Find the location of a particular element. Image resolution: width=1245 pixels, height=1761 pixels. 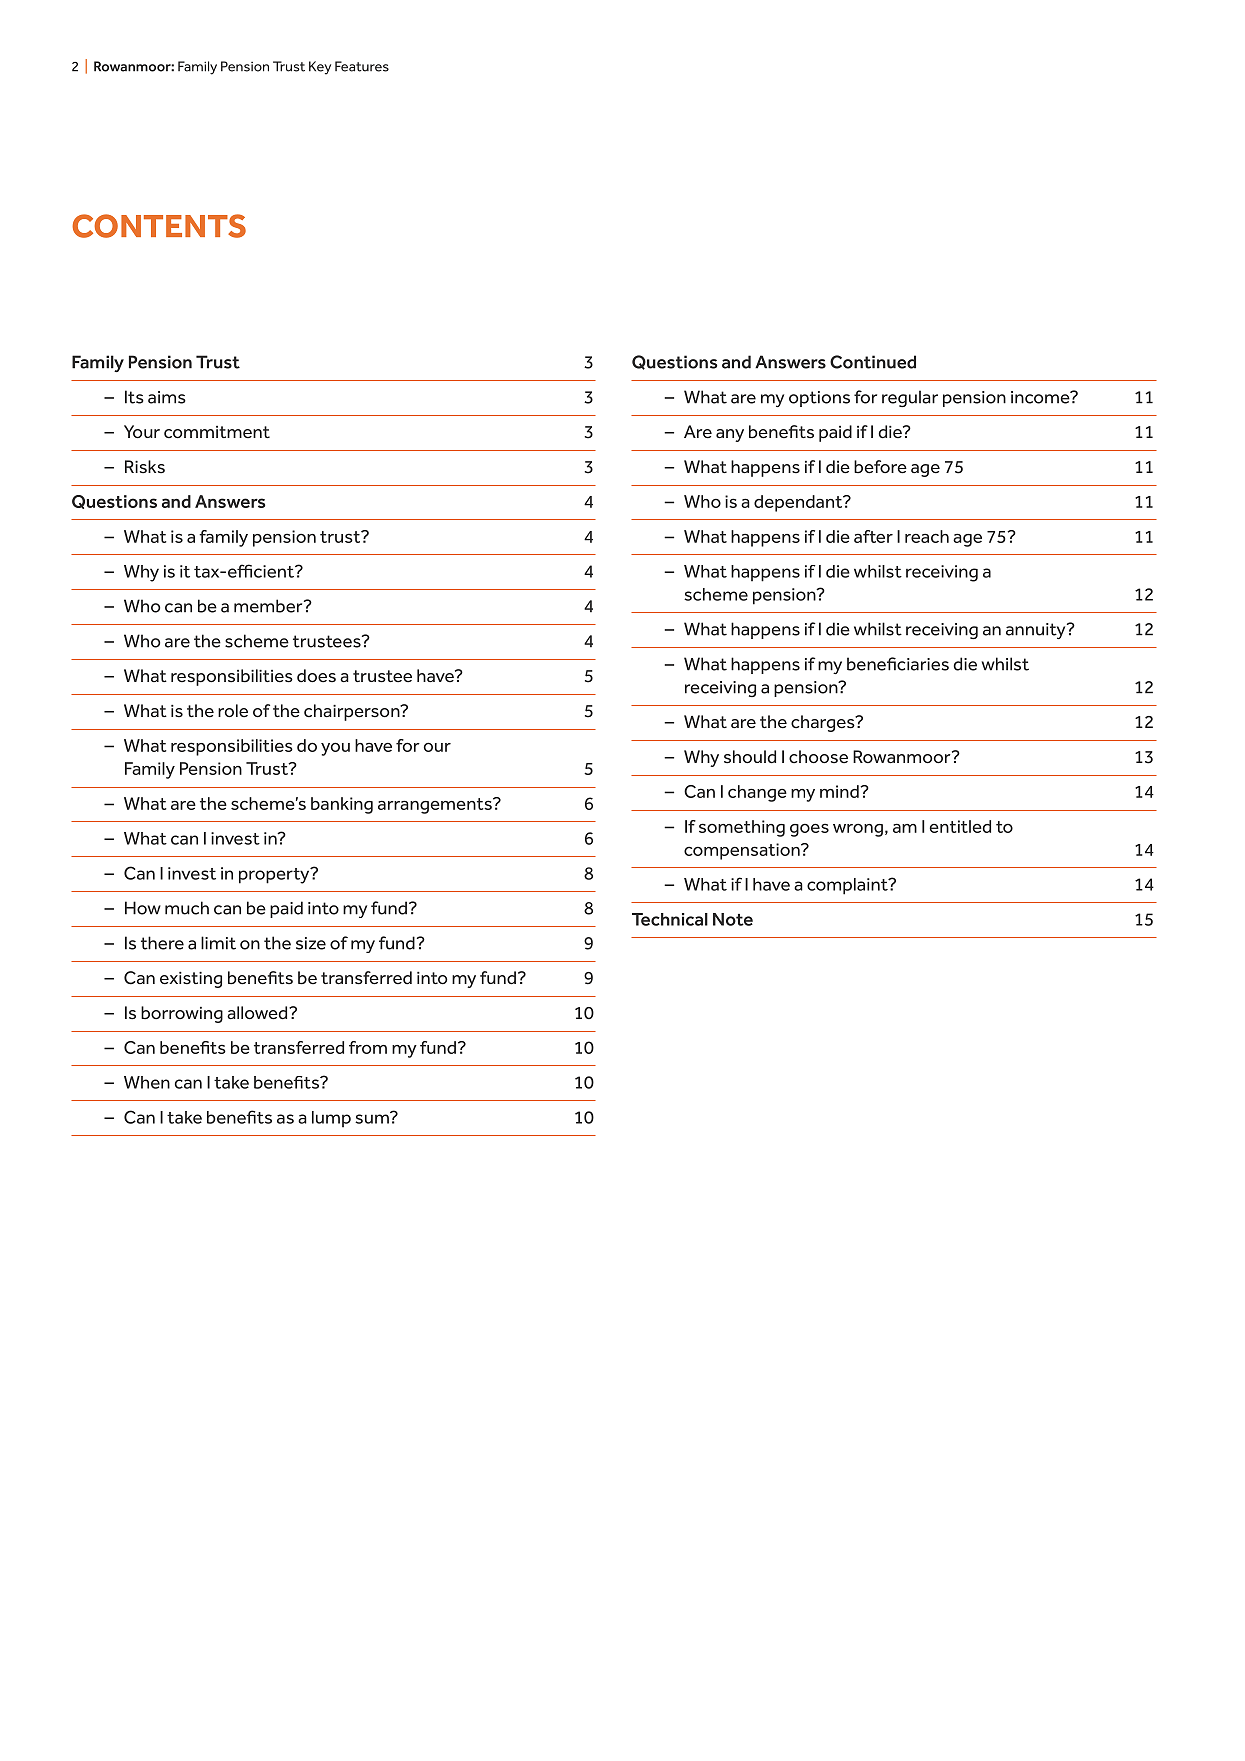

should is located at coordinates (750, 757).
